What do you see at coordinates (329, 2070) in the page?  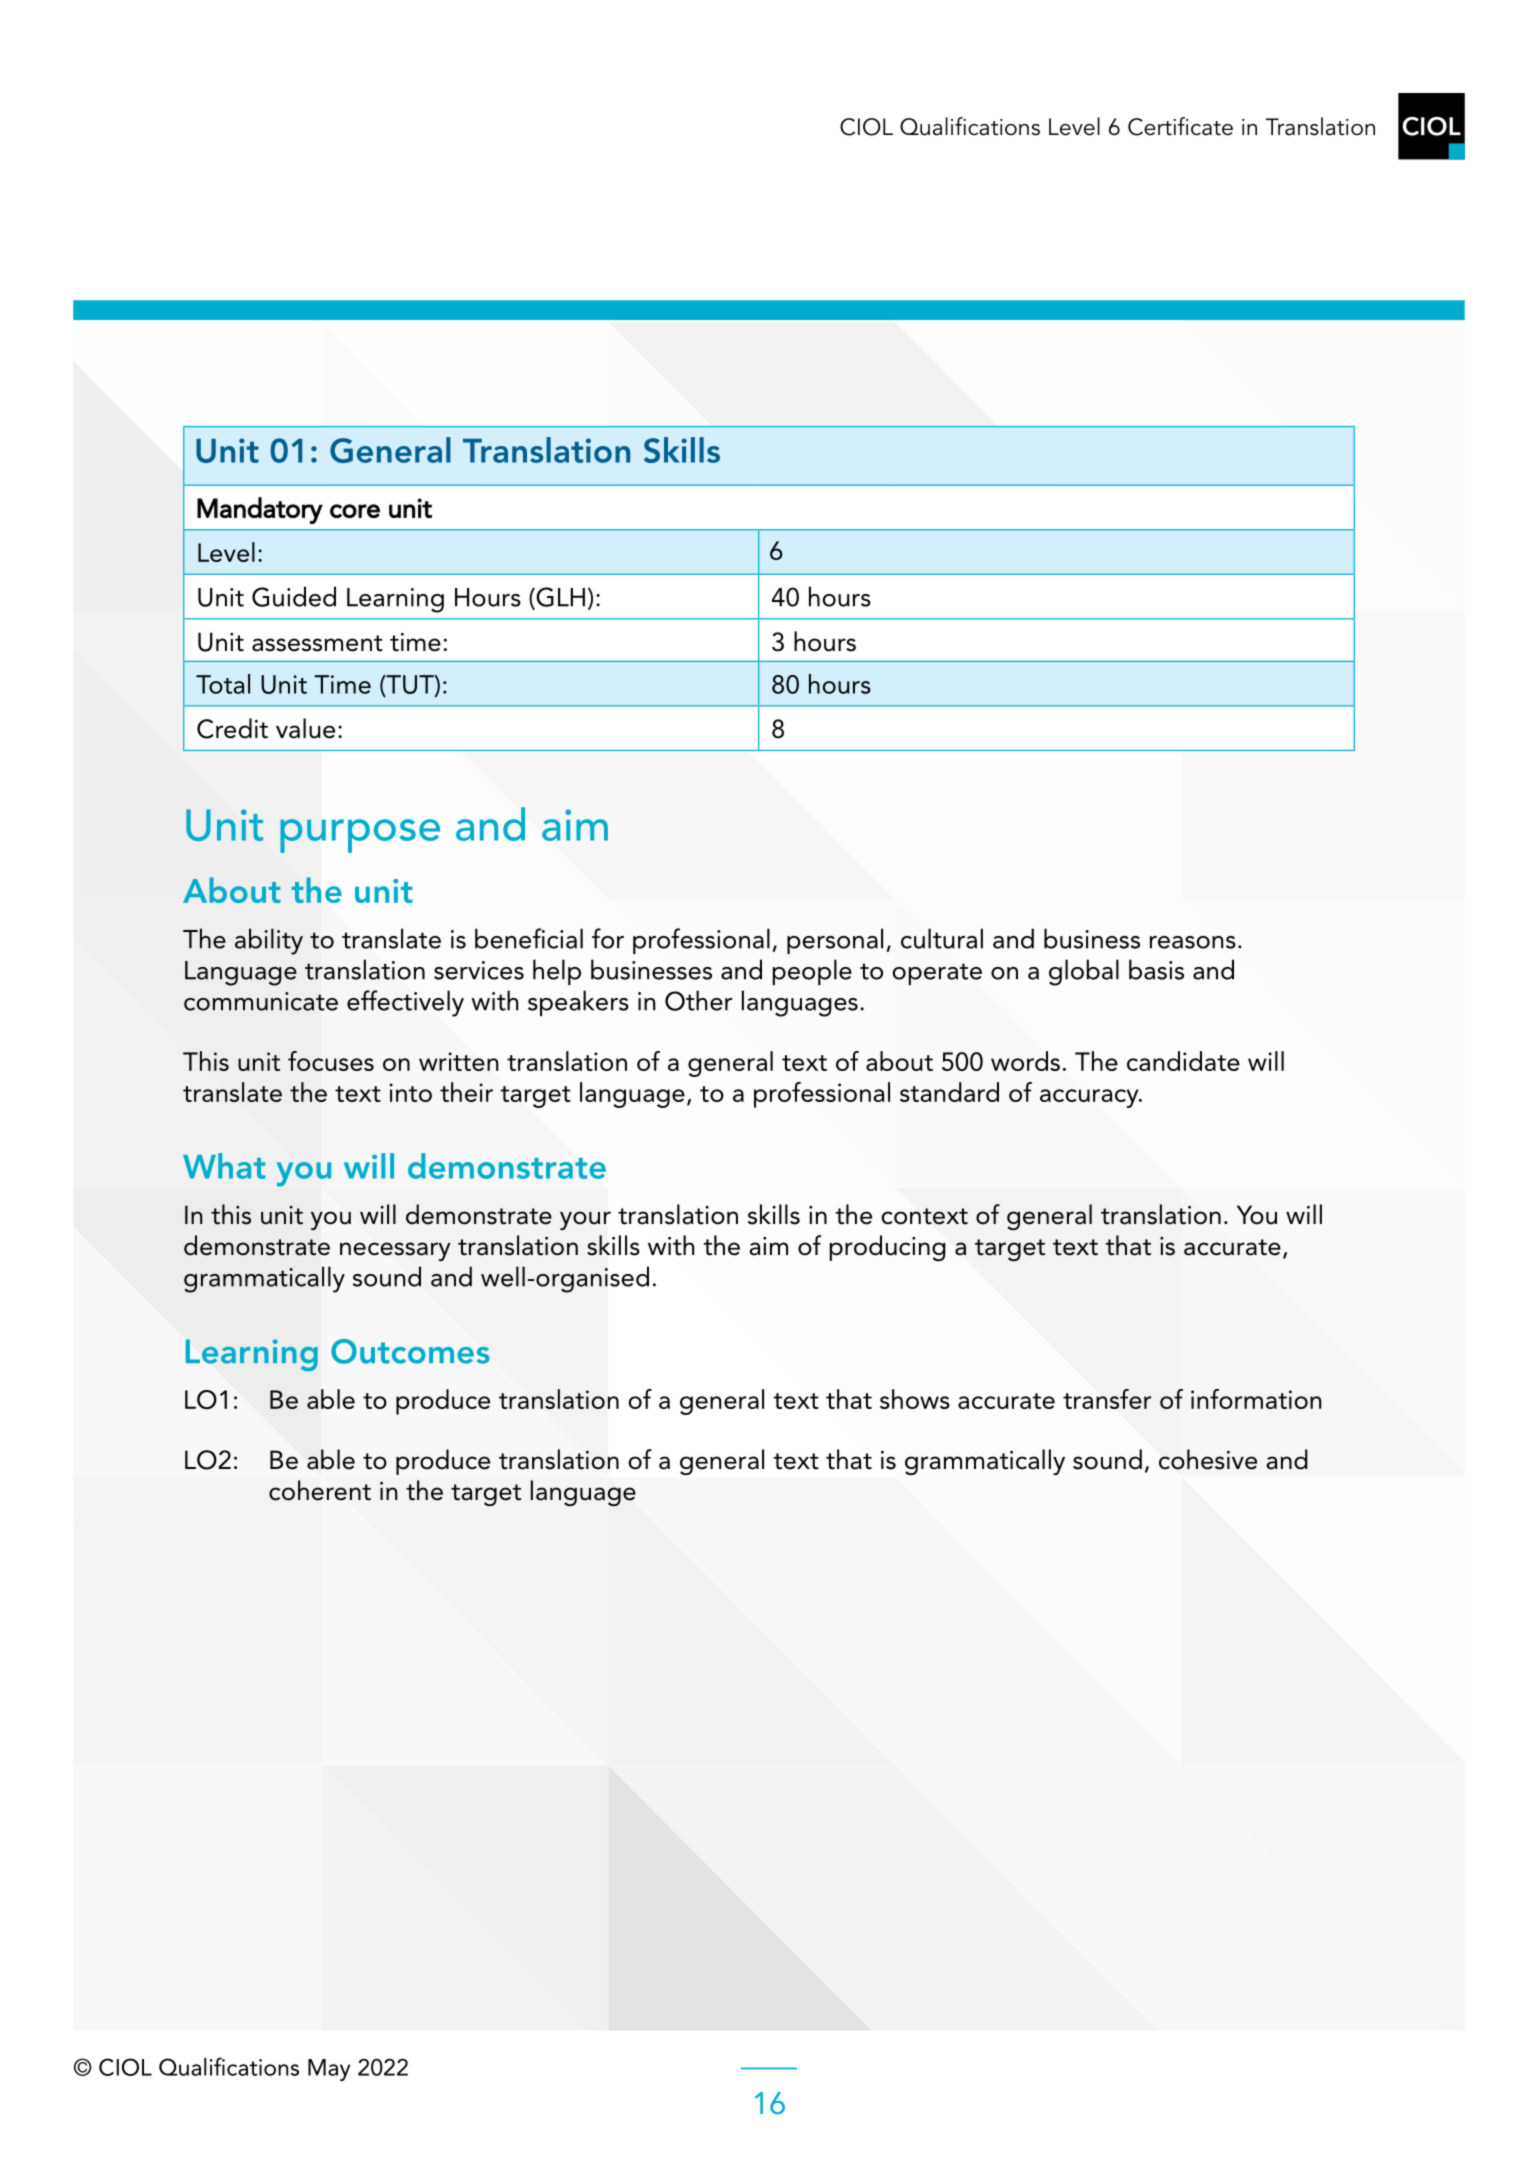 I see `May` at bounding box center [329, 2070].
